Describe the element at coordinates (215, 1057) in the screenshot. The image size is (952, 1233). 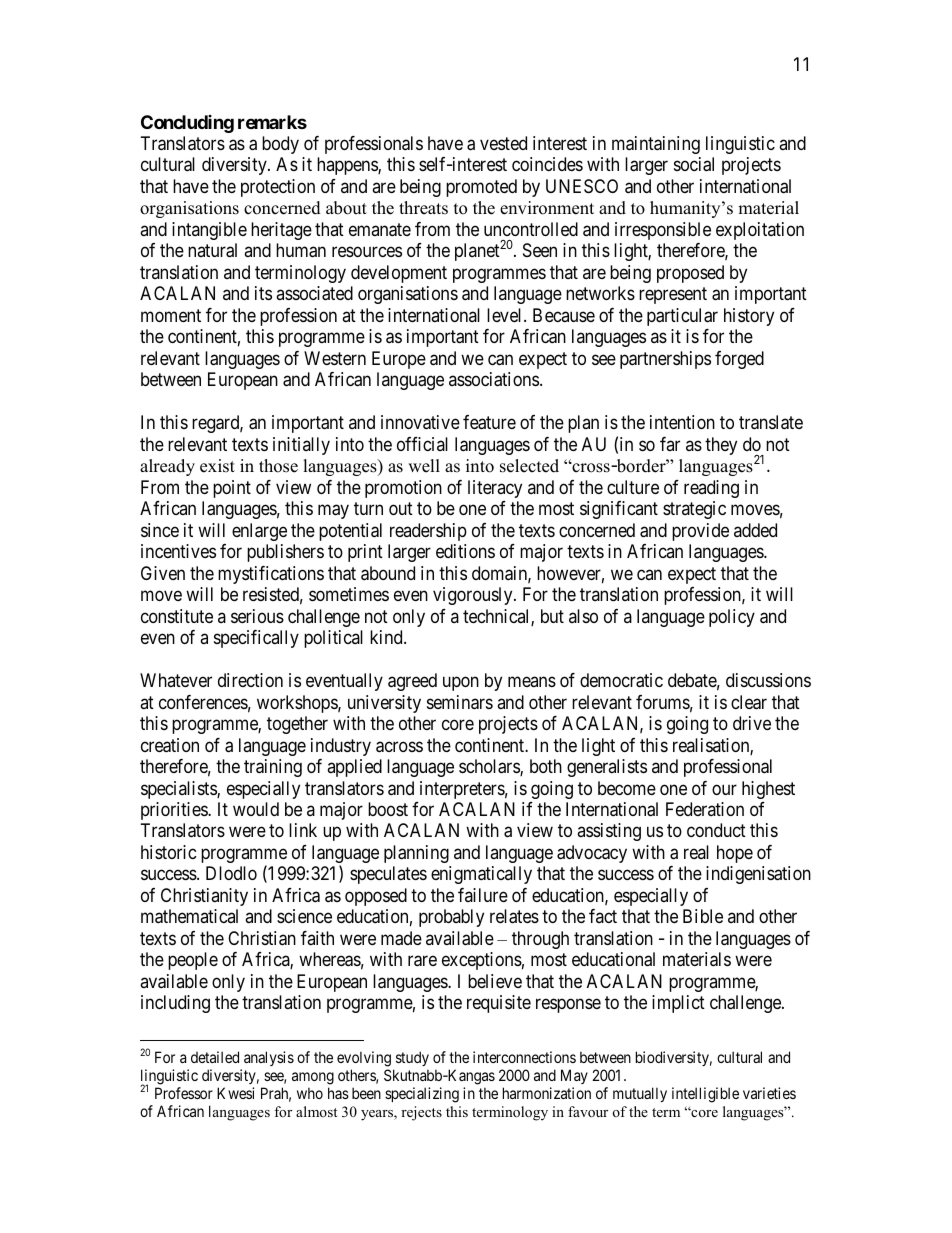
I see `detailed` at that location.
